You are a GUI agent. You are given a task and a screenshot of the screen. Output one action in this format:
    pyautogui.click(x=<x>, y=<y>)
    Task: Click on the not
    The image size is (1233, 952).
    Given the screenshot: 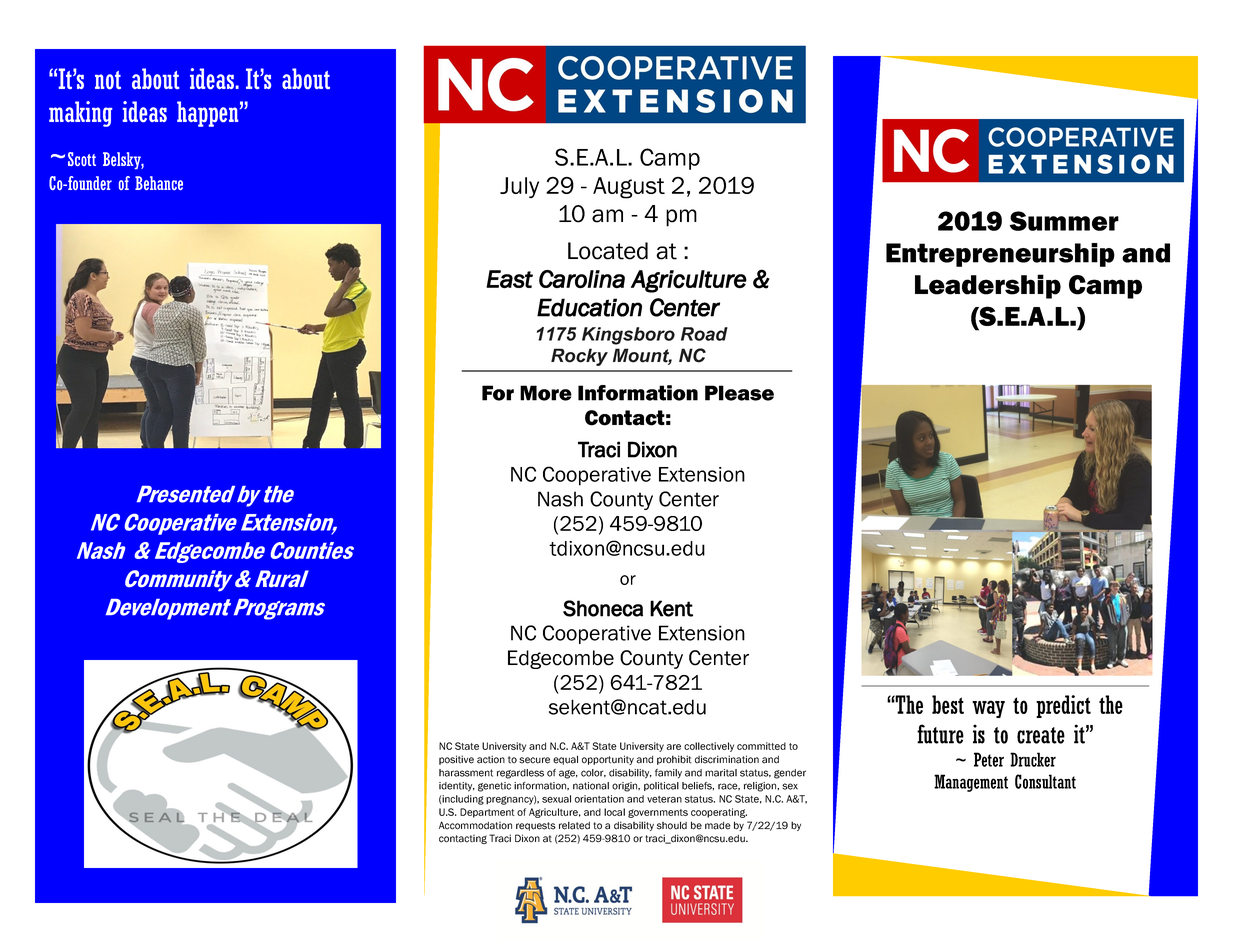 What is the action you would take?
    pyautogui.click(x=108, y=80)
